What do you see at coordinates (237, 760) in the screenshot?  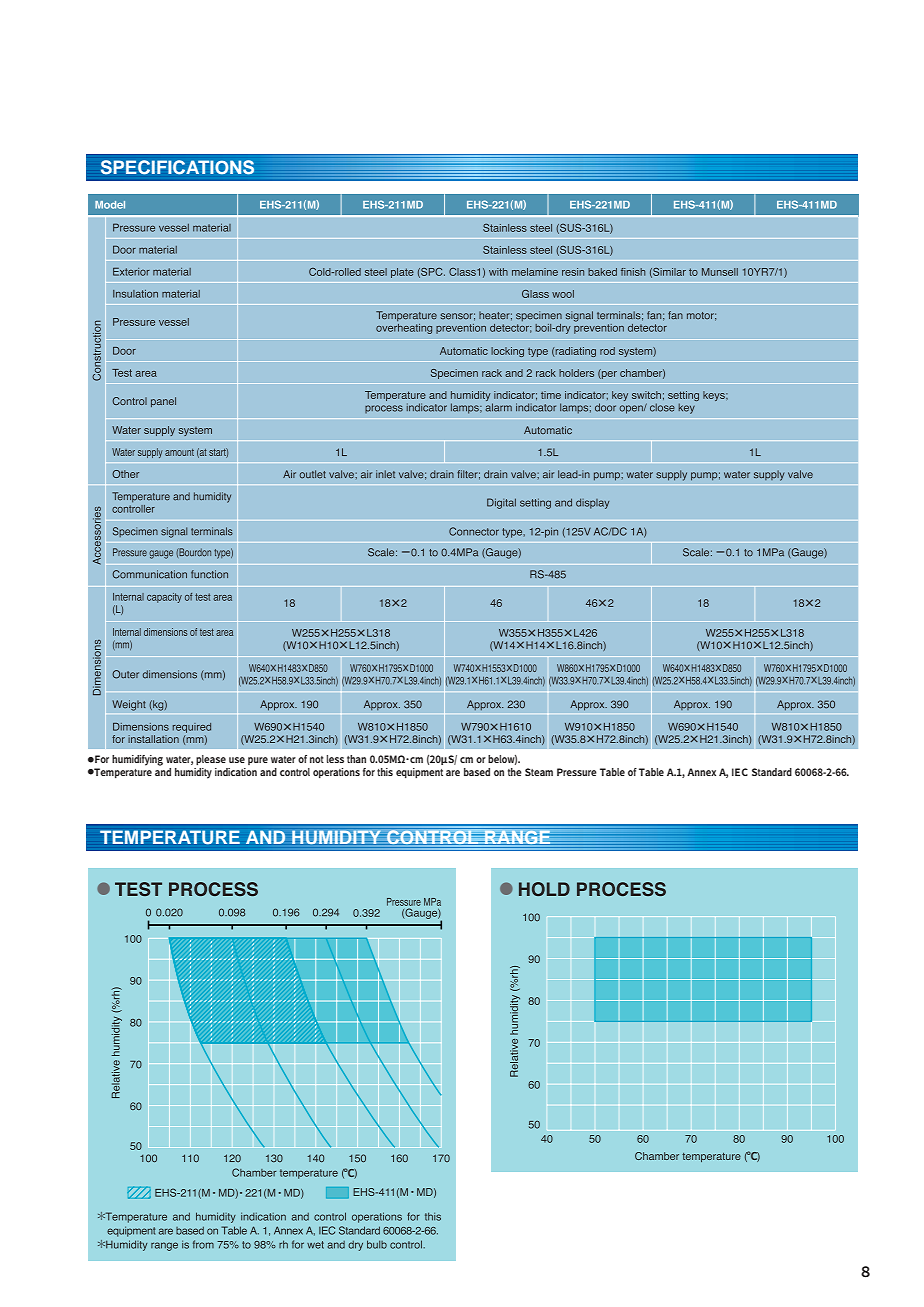 I see `use` at bounding box center [237, 760].
